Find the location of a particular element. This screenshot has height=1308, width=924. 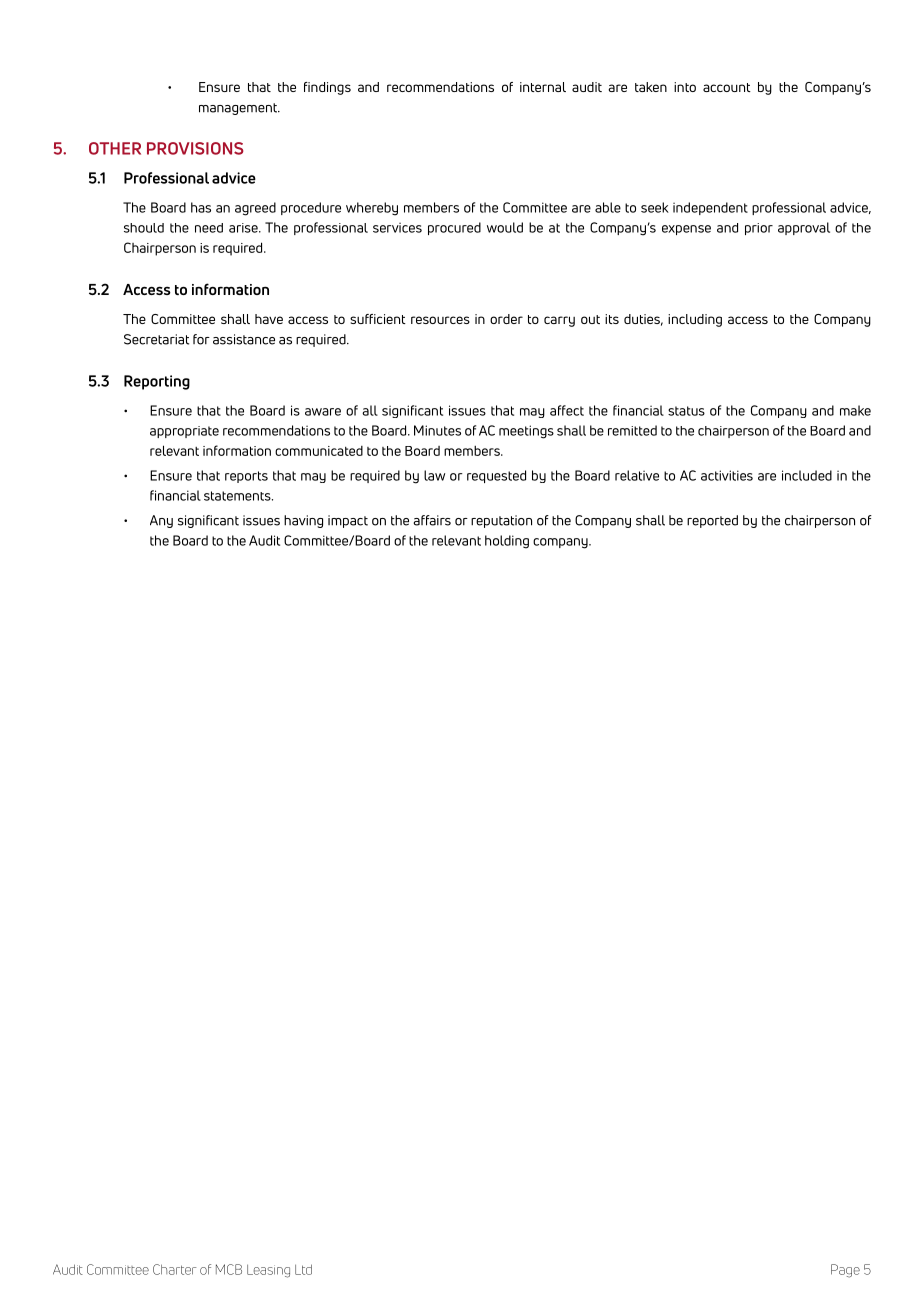

account is located at coordinates (727, 87).
